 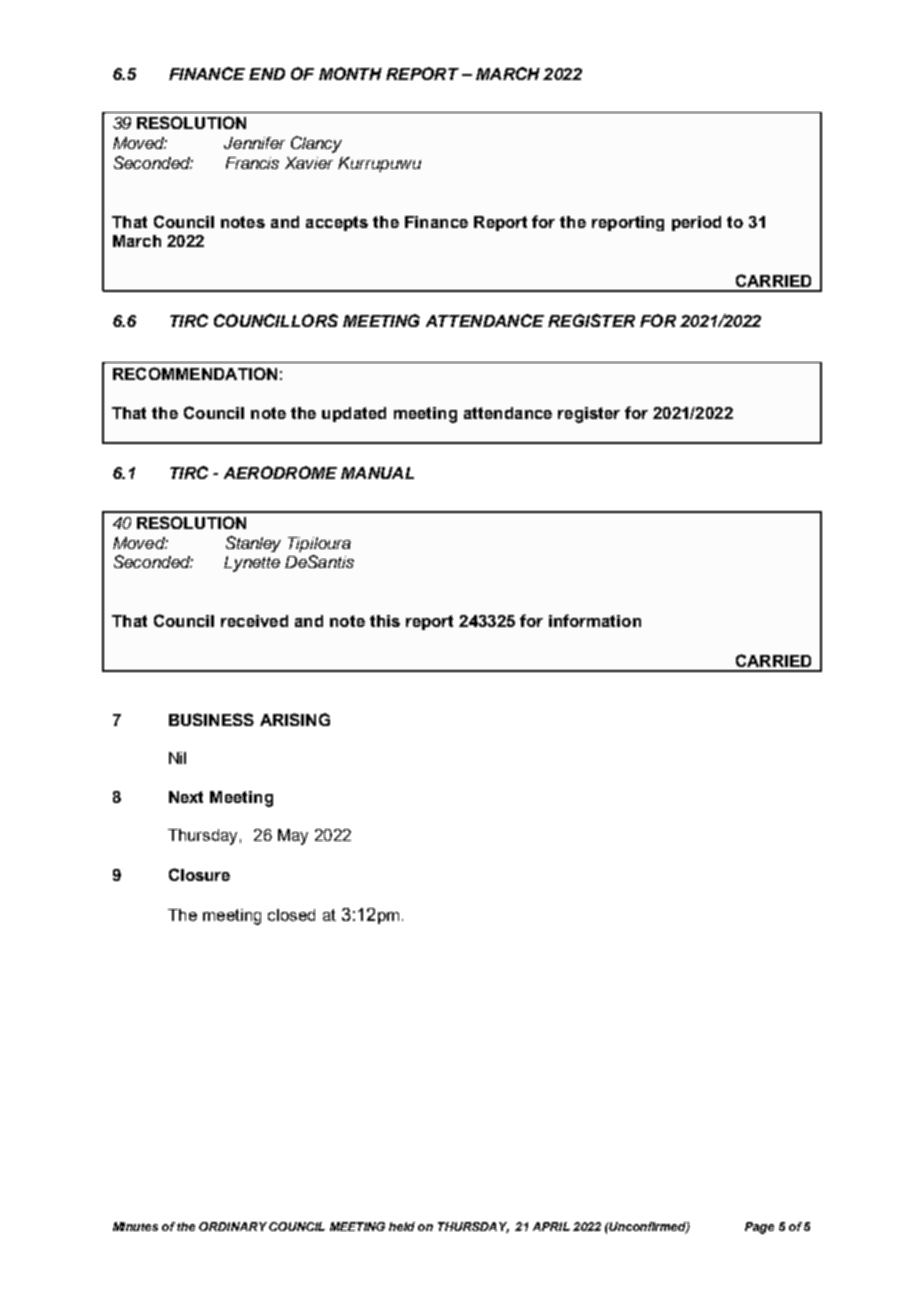 I want to click on held, so click(x=402, y=1226).
